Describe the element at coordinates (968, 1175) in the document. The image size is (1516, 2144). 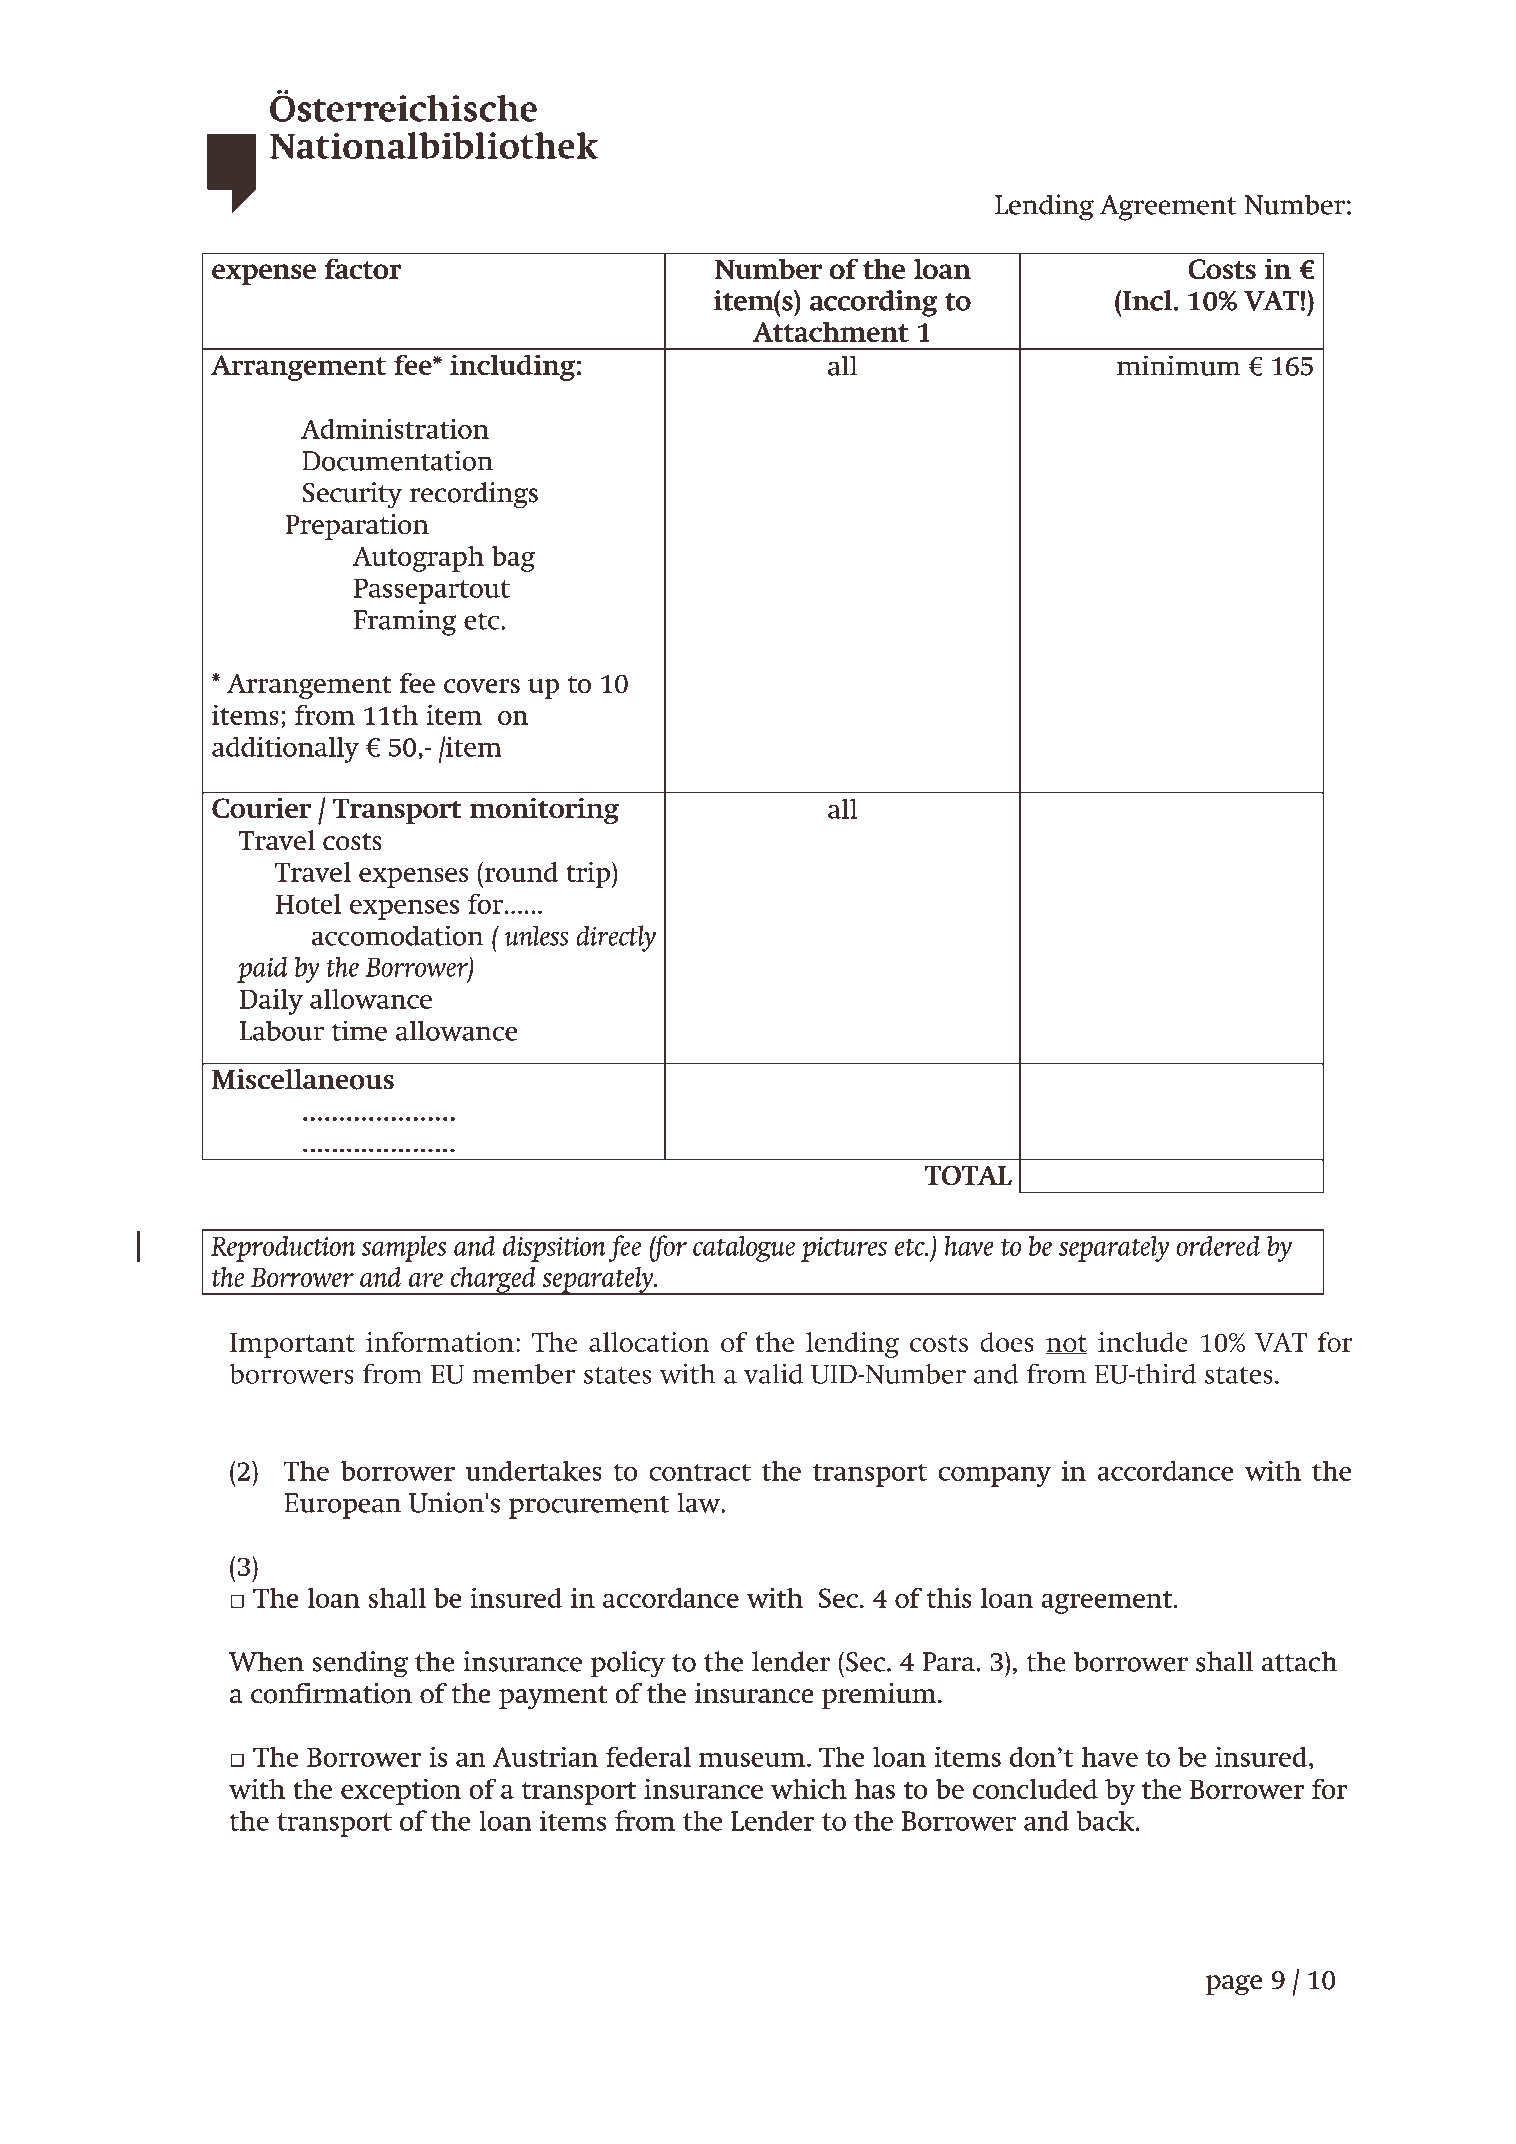
I see `TOTAL` at that location.
